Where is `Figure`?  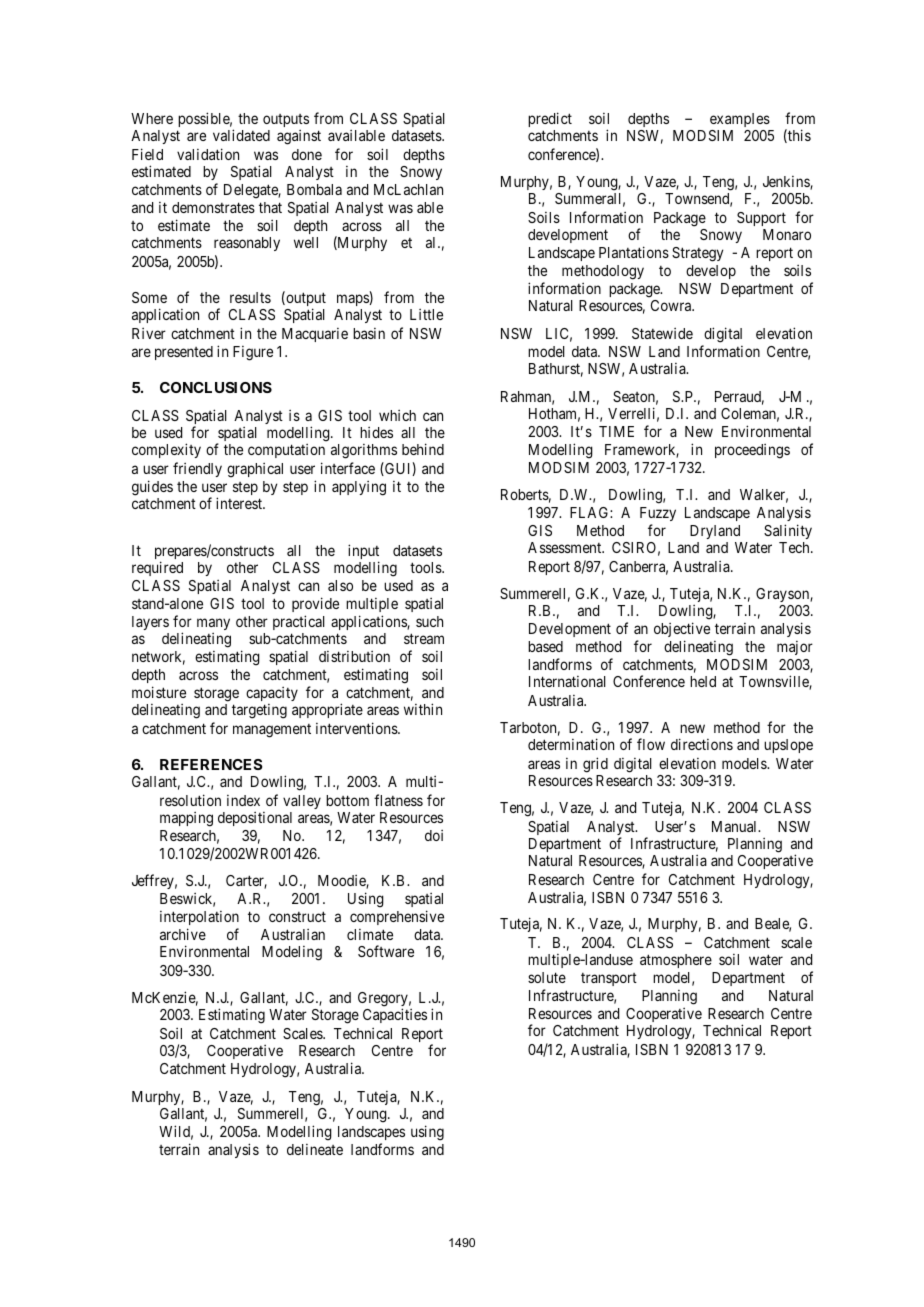
Figure is located at coordinates (253, 353).
